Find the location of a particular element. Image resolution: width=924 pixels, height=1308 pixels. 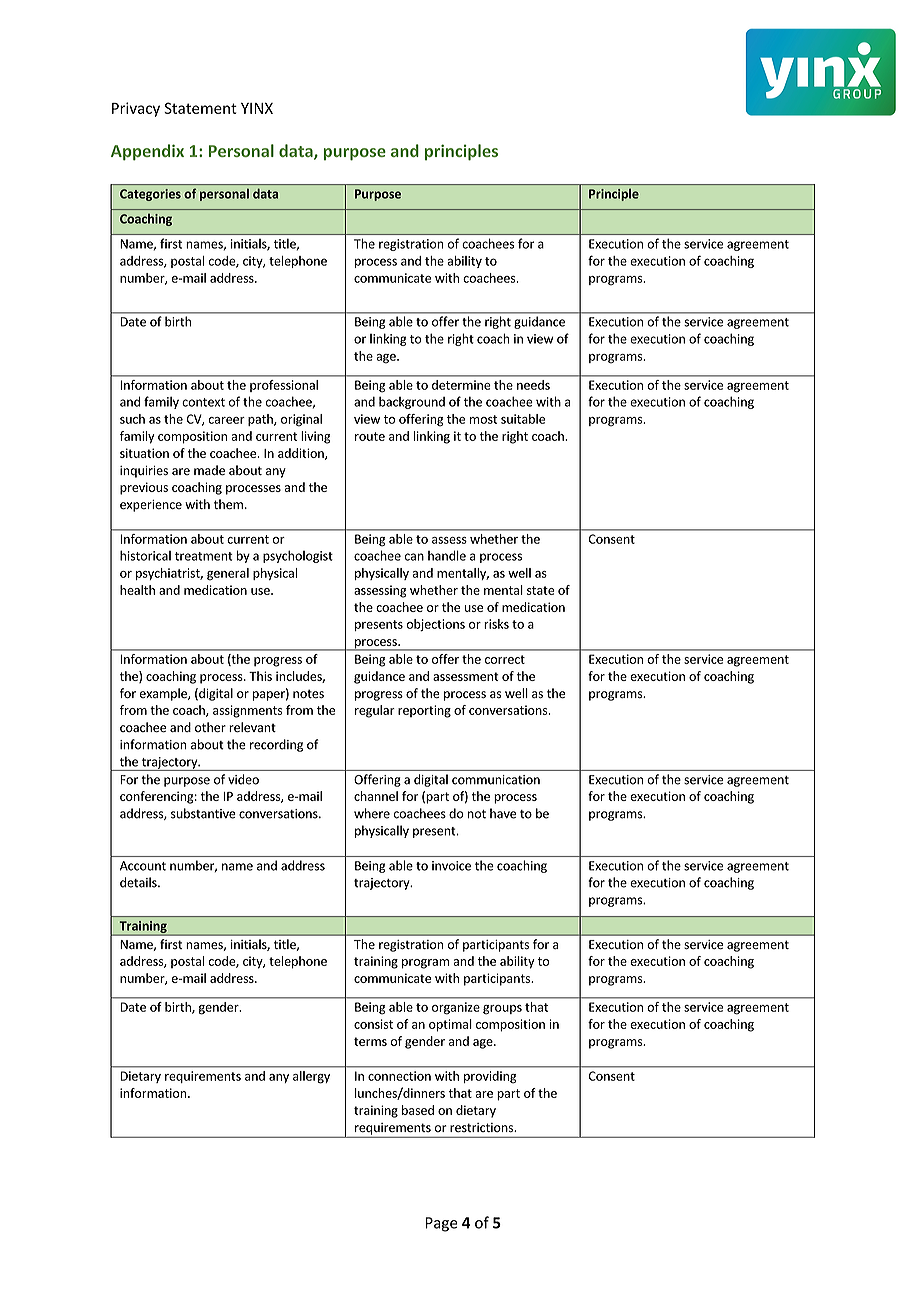

example is located at coordinates (164, 694).
